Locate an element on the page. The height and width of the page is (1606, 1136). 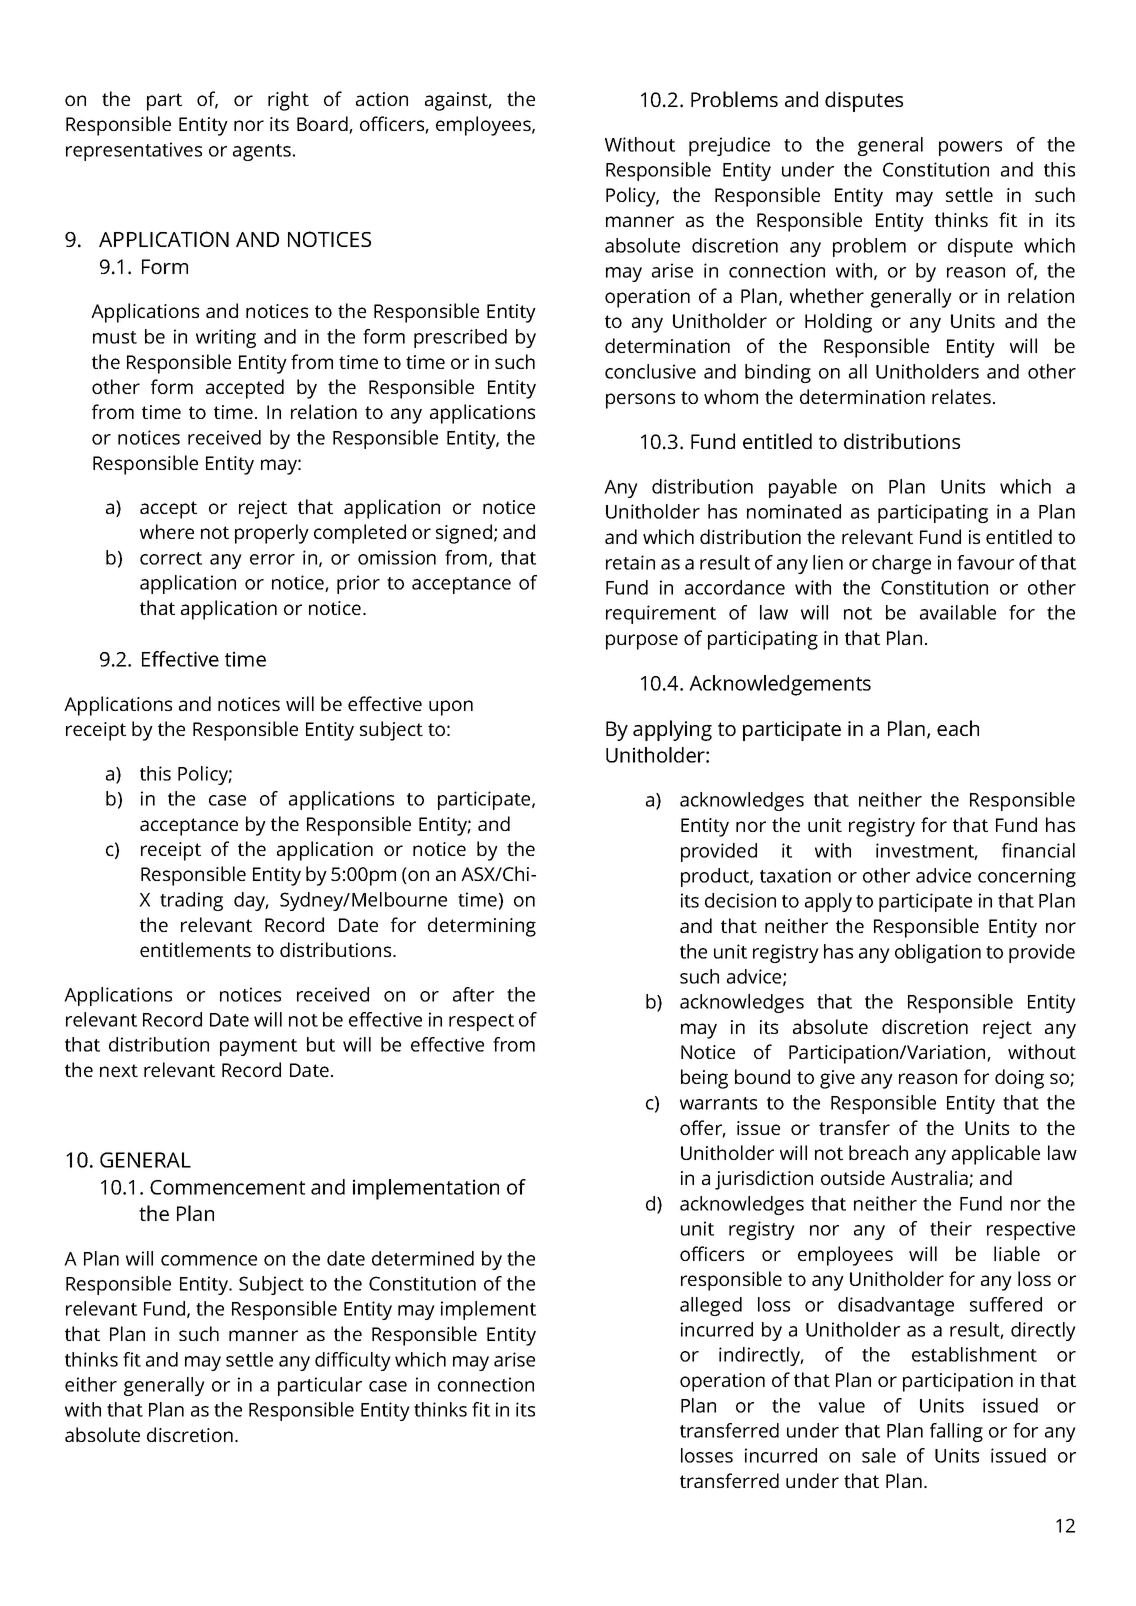
properly is located at coordinates (272, 534).
